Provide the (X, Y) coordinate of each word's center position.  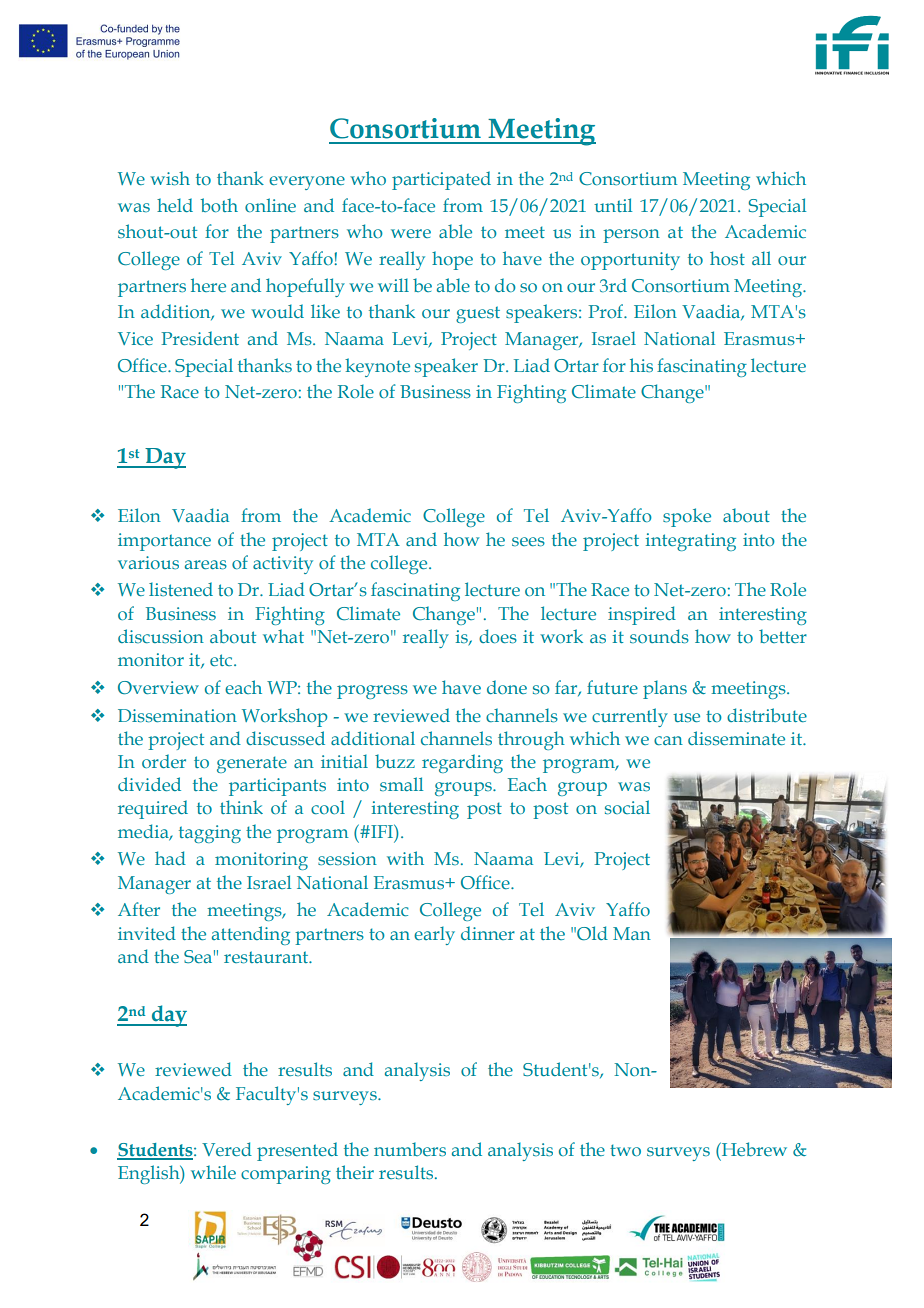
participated (441, 180)
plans (665, 689)
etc (222, 660)
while (213, 1172)
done (507, 687)
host (727, 258)
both (219, 205)
